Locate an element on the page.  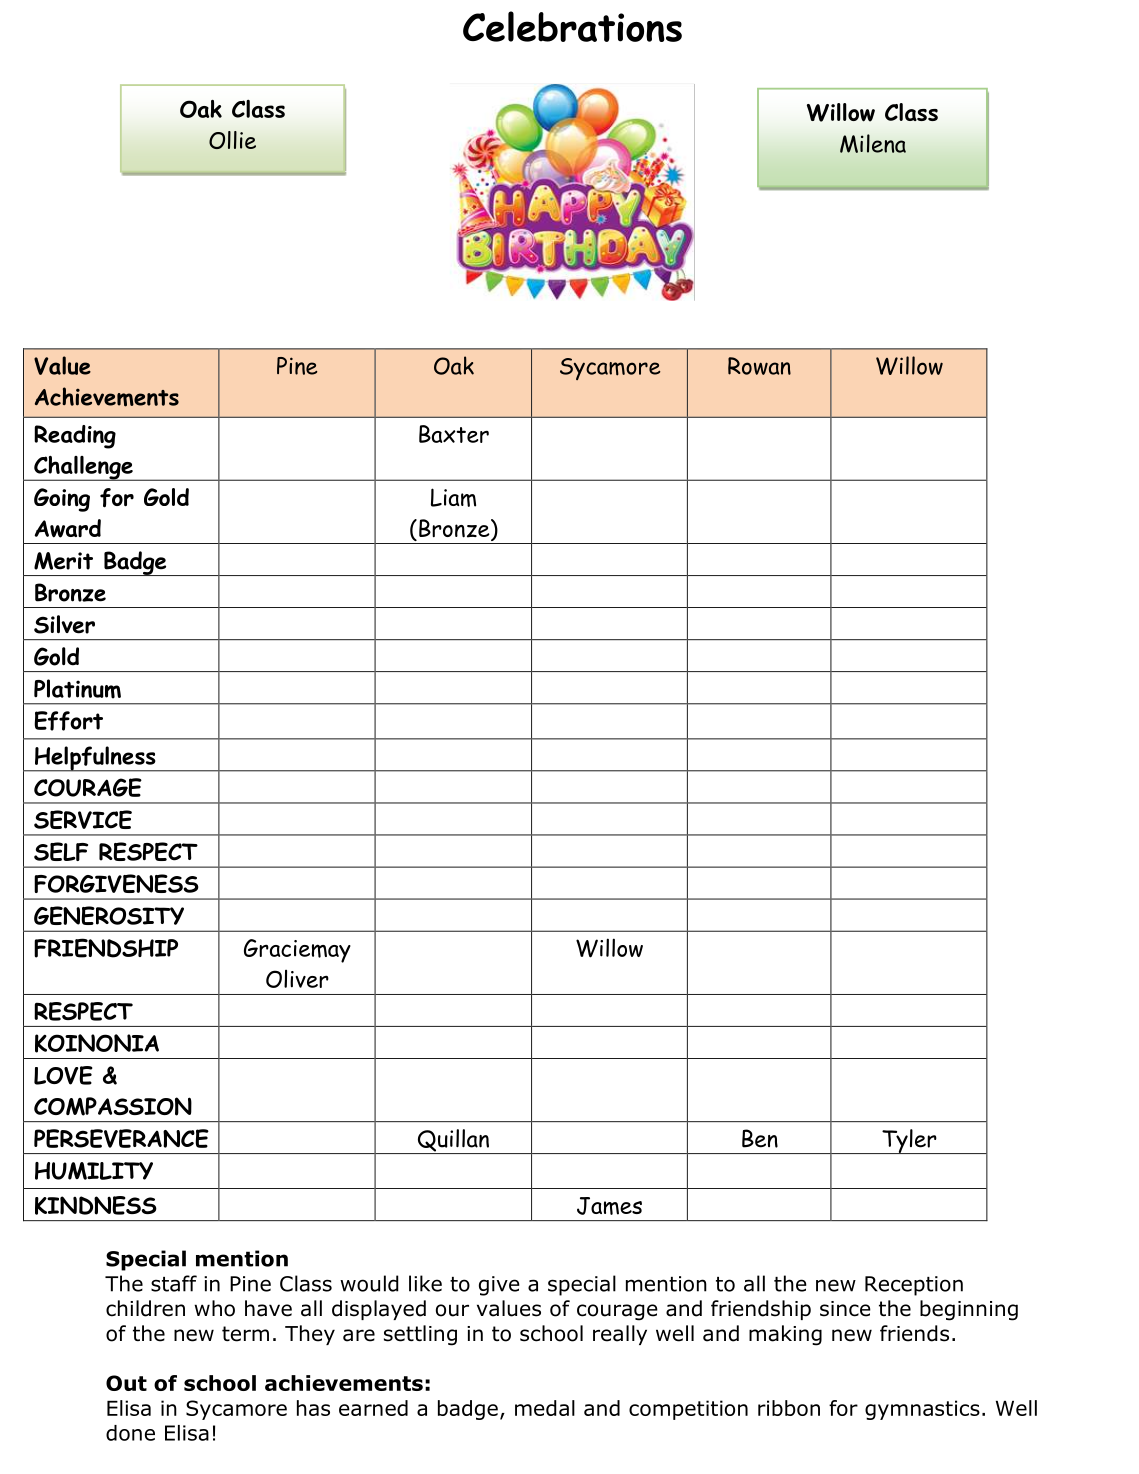
Celebrations is located at coordinates (572, 26).
